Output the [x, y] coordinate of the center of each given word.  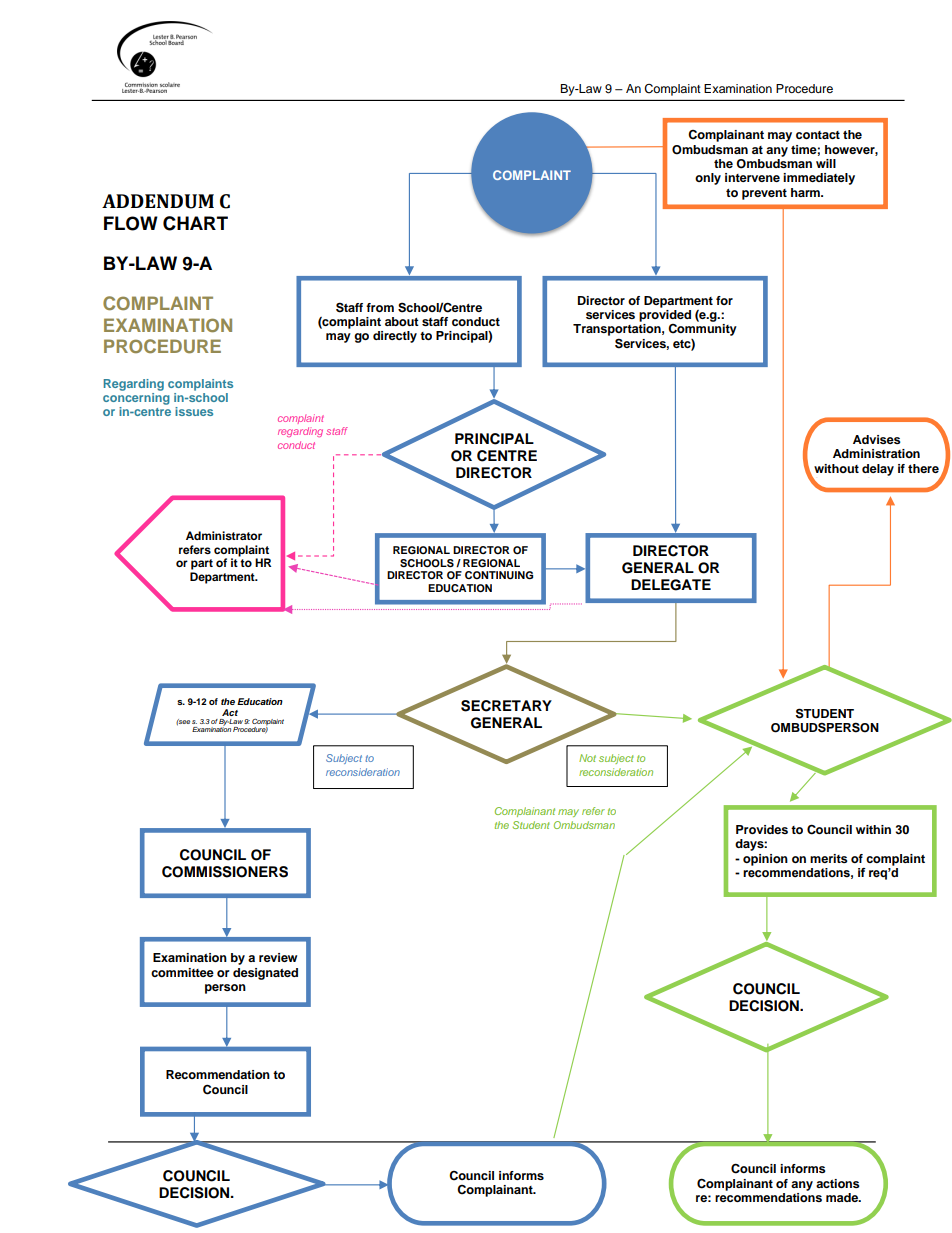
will [826, 163]
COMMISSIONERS [225, 872]
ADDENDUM [158, 201]
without [836, 468]
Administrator [224, 535]
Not [587, 758]
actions [838, 1183]
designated [265, 974]
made [843, 1197]
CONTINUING [499, 575]
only [708, 179]
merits [829, 858]
